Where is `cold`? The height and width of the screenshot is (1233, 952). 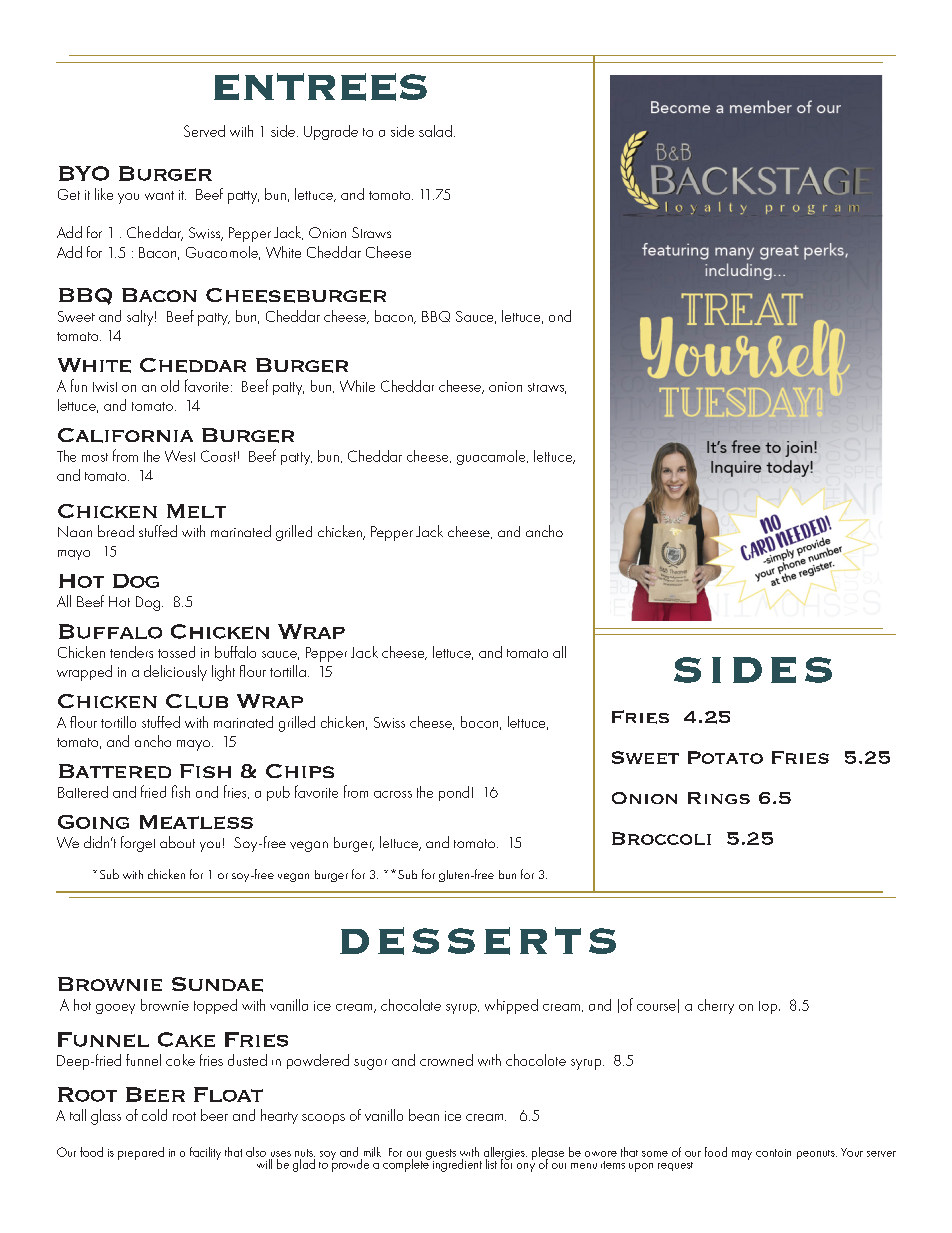 cold is located at coordinates (154, 1115).
